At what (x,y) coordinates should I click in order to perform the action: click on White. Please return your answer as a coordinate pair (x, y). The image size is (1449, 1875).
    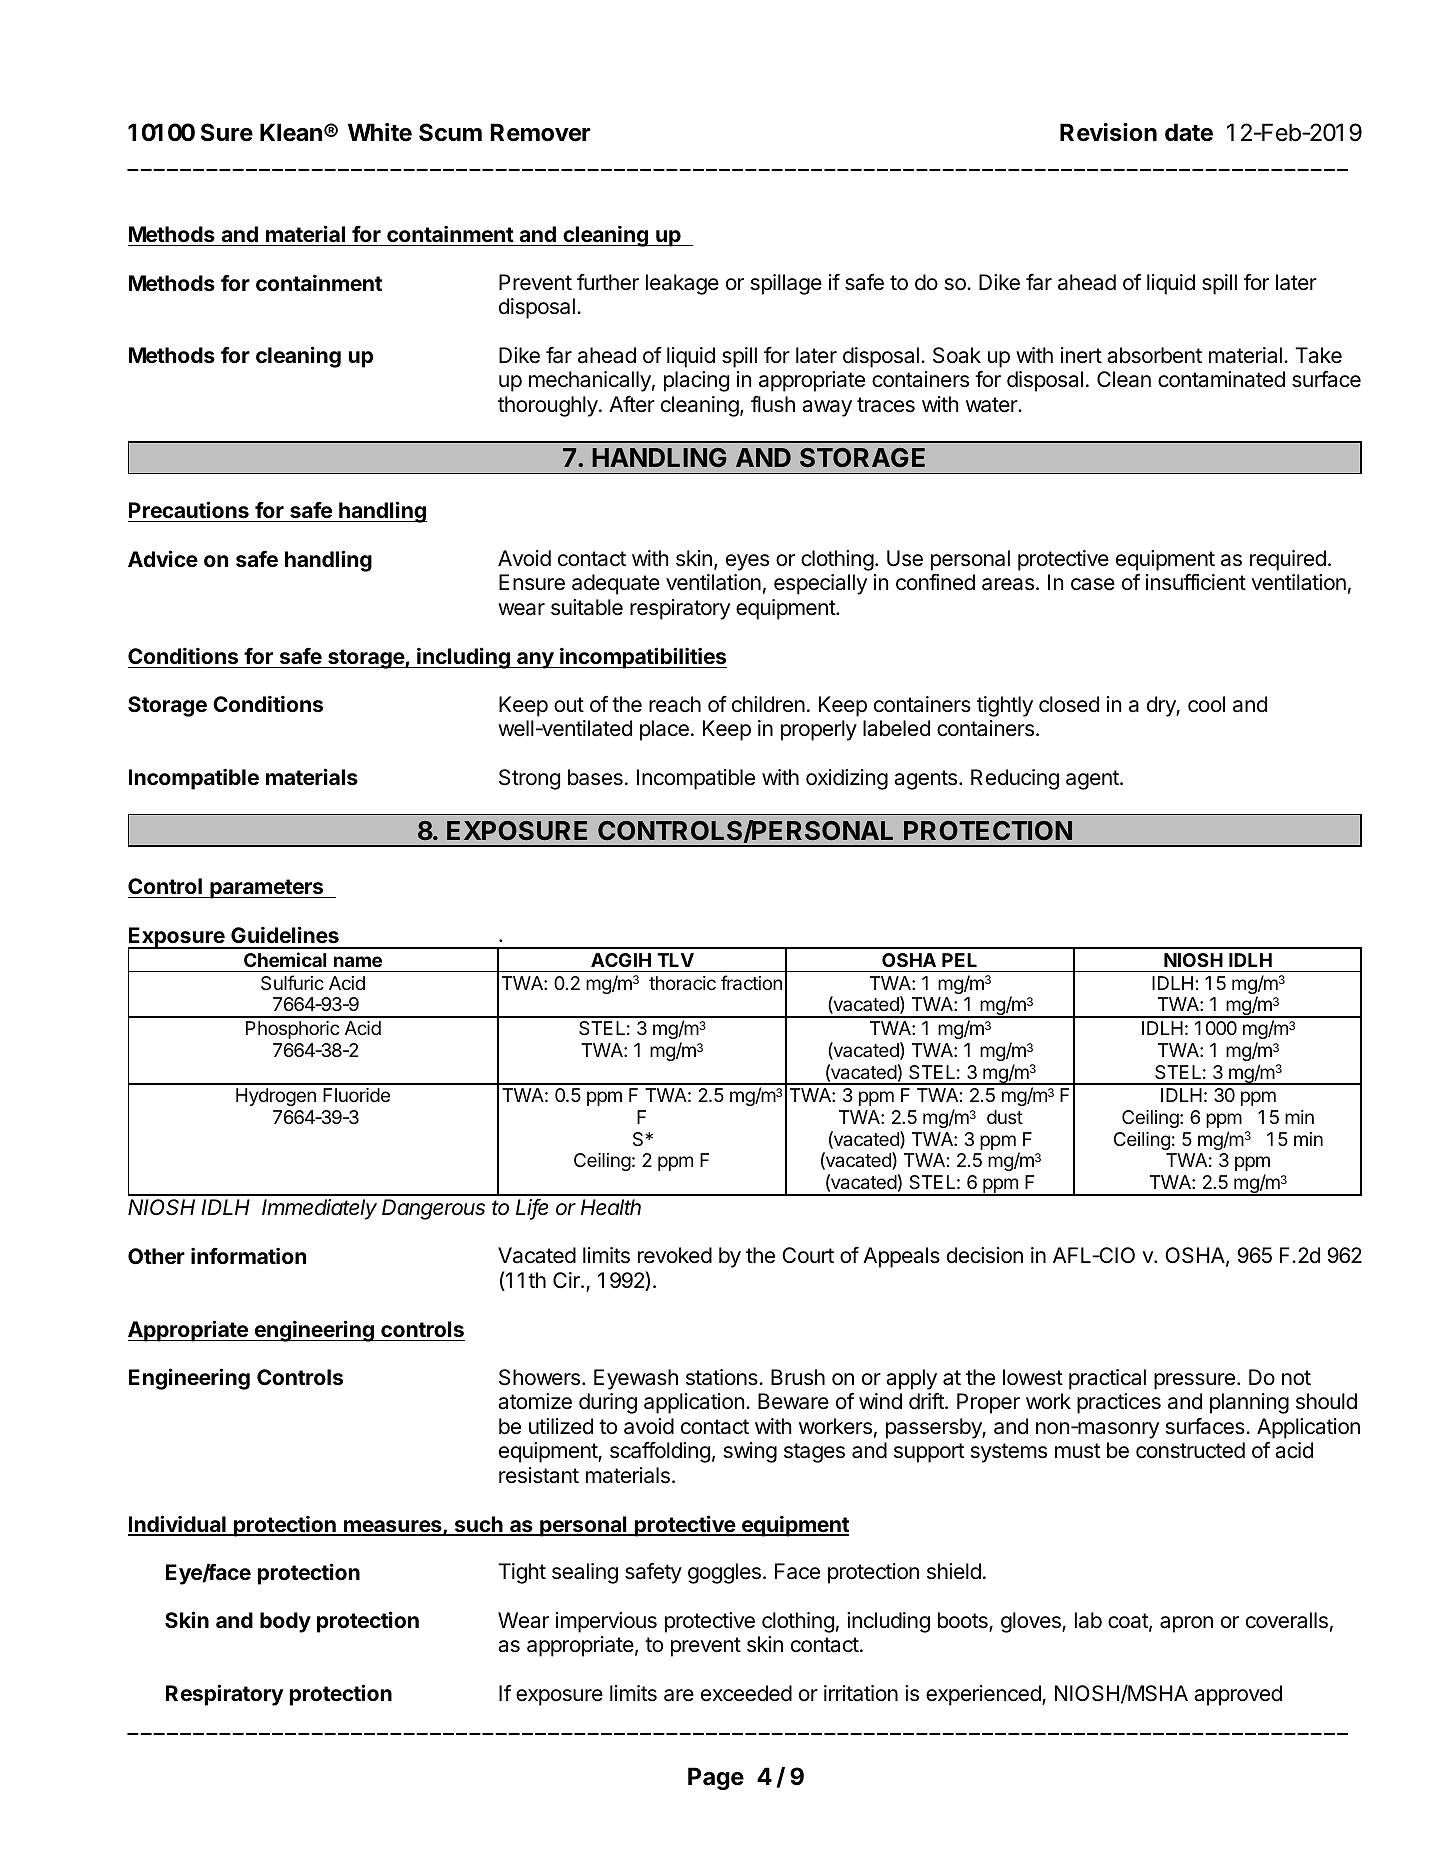
    Looking at the image, I should click on (380, 132).
